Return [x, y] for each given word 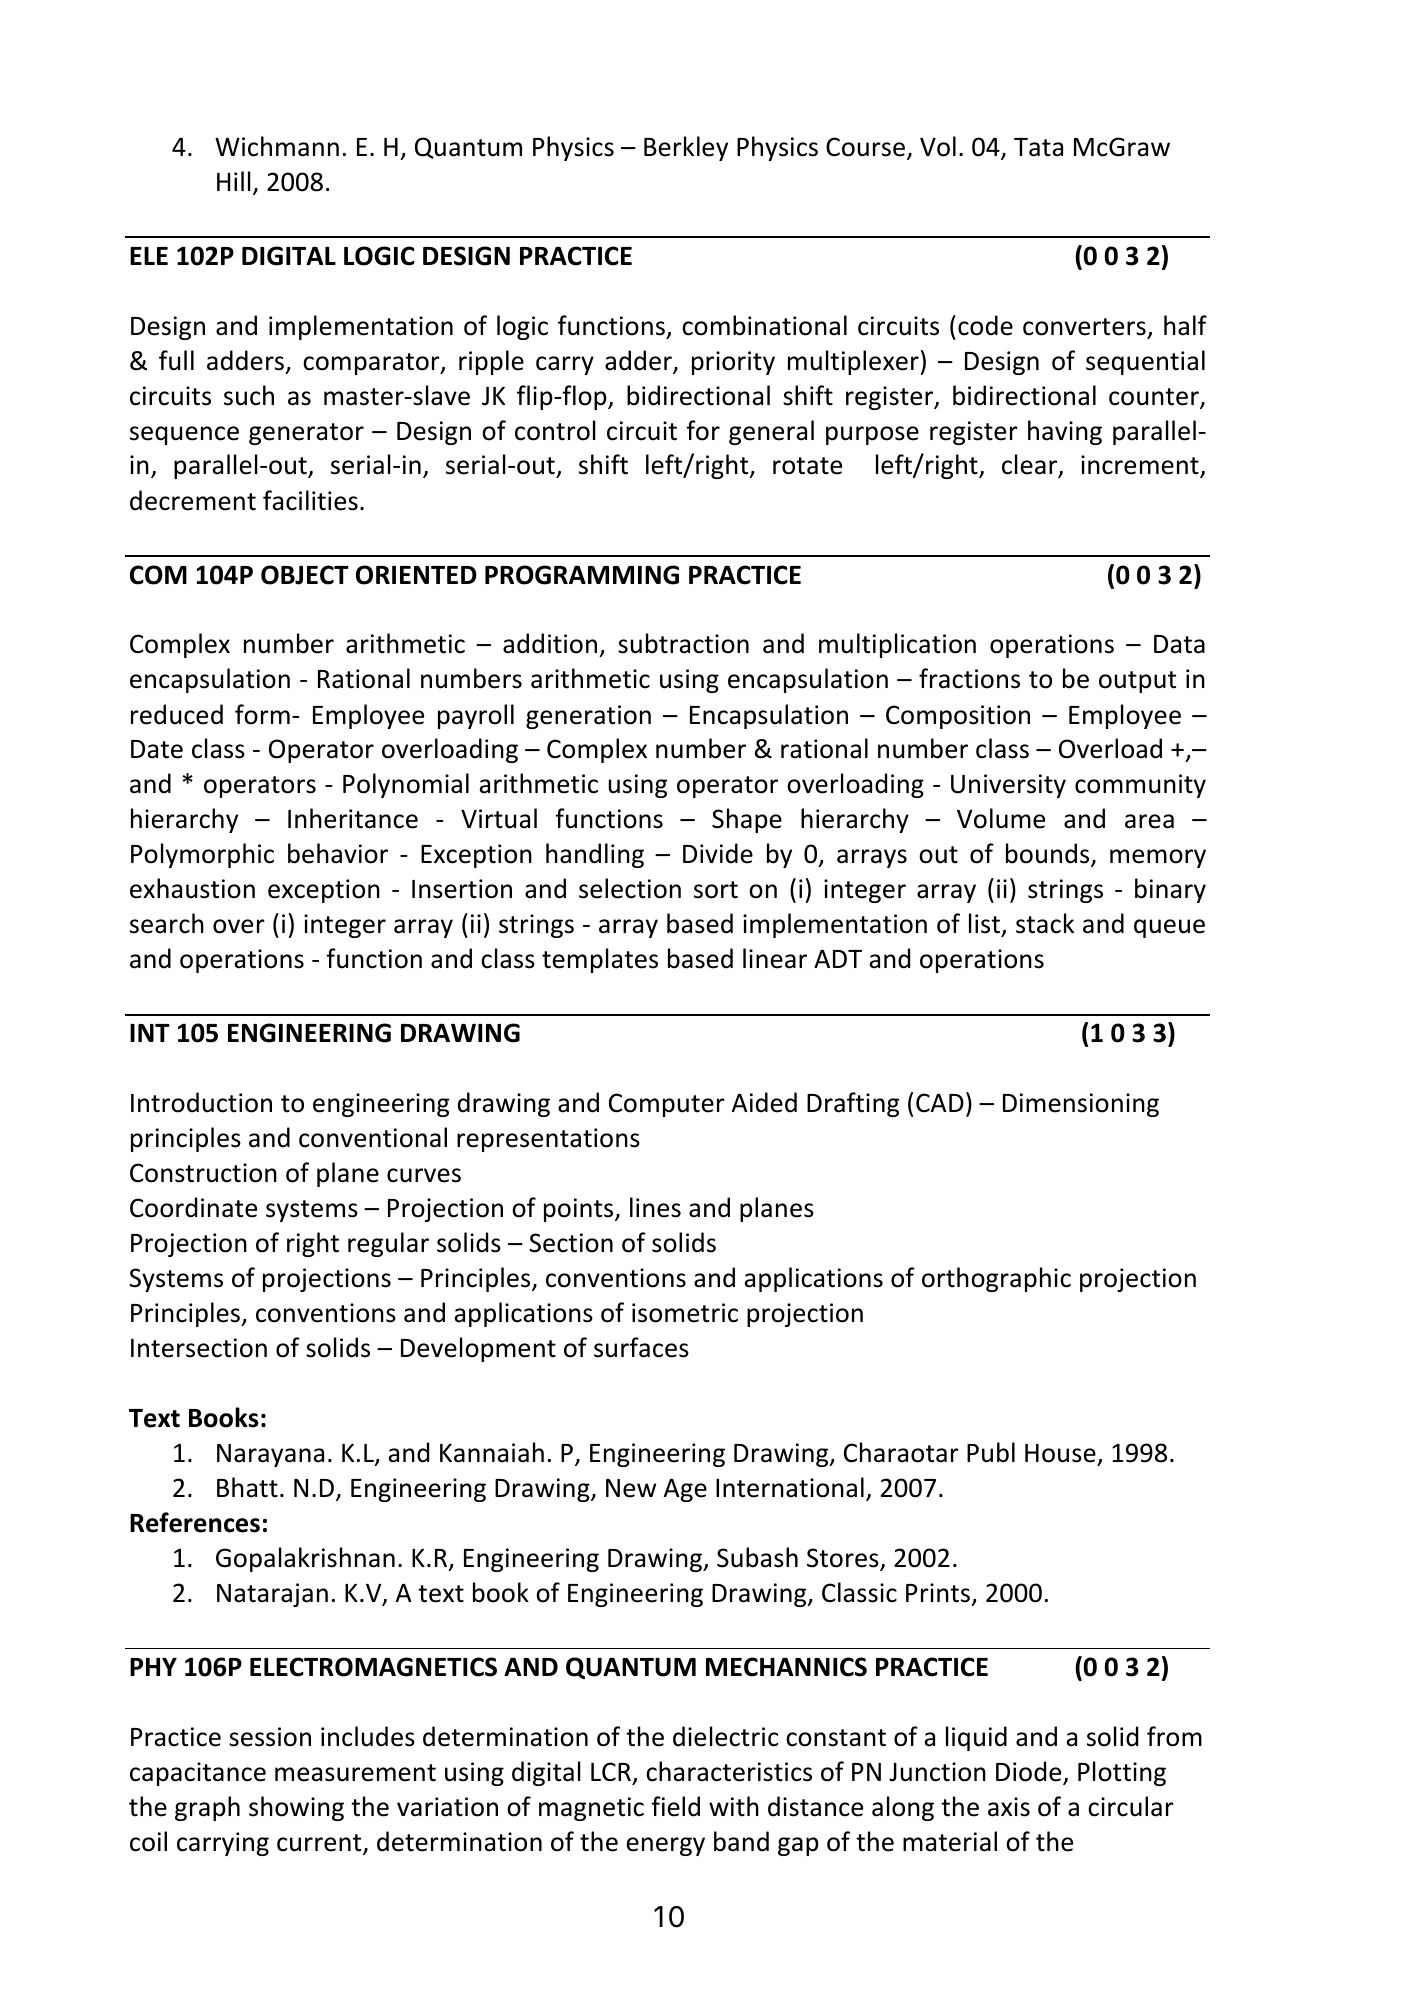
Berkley [686, 148]
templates [600, 960]
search [167, 923]
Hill [234, 181]
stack [1045, 923]
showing [296, 1808]
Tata [1038, 147]
